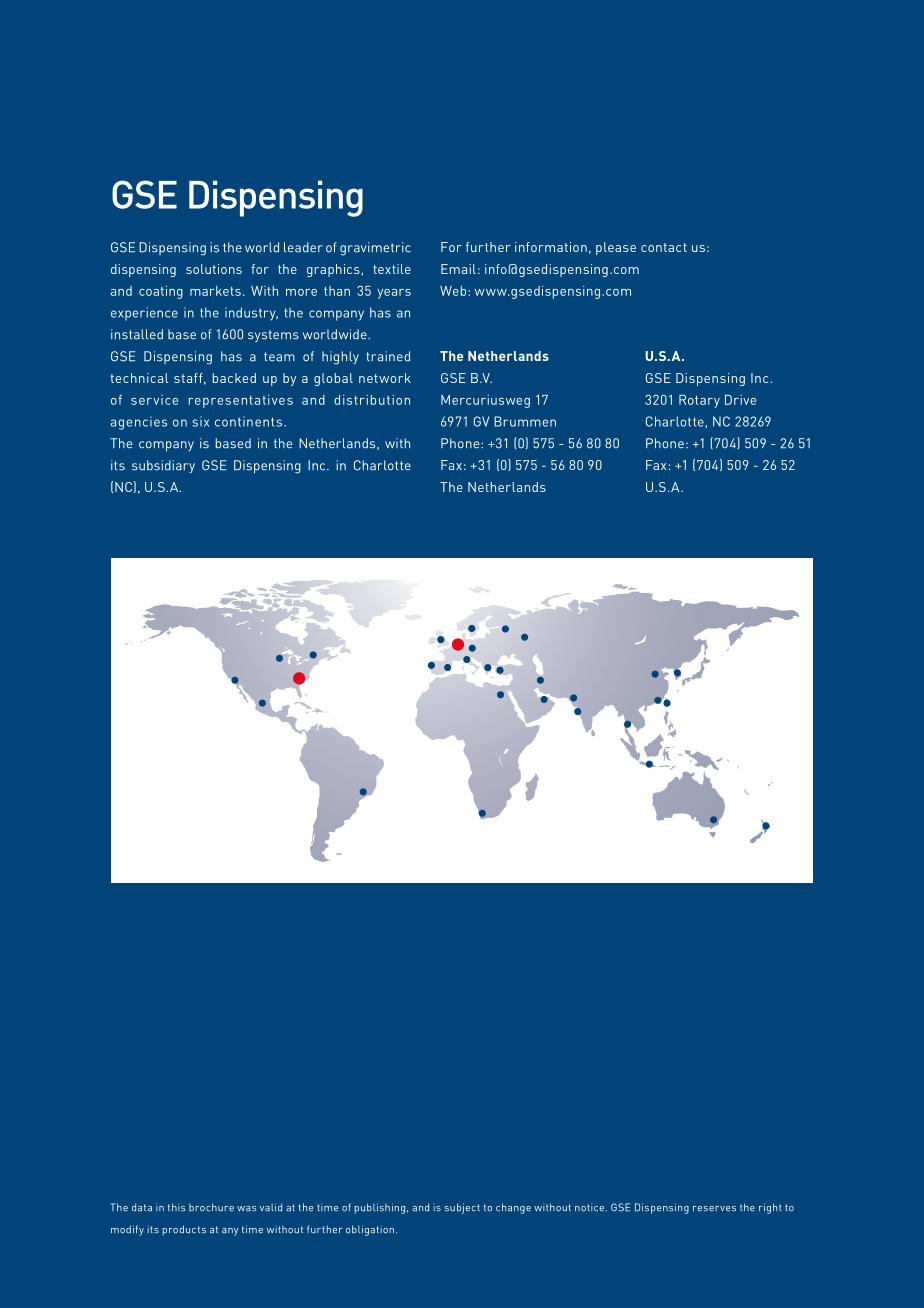 The height and width of the screenshot is (1308, 924). What do you see at coordinates (458, 269) in the screenshot?
I see `Email` at bounding box center [458, 269].
